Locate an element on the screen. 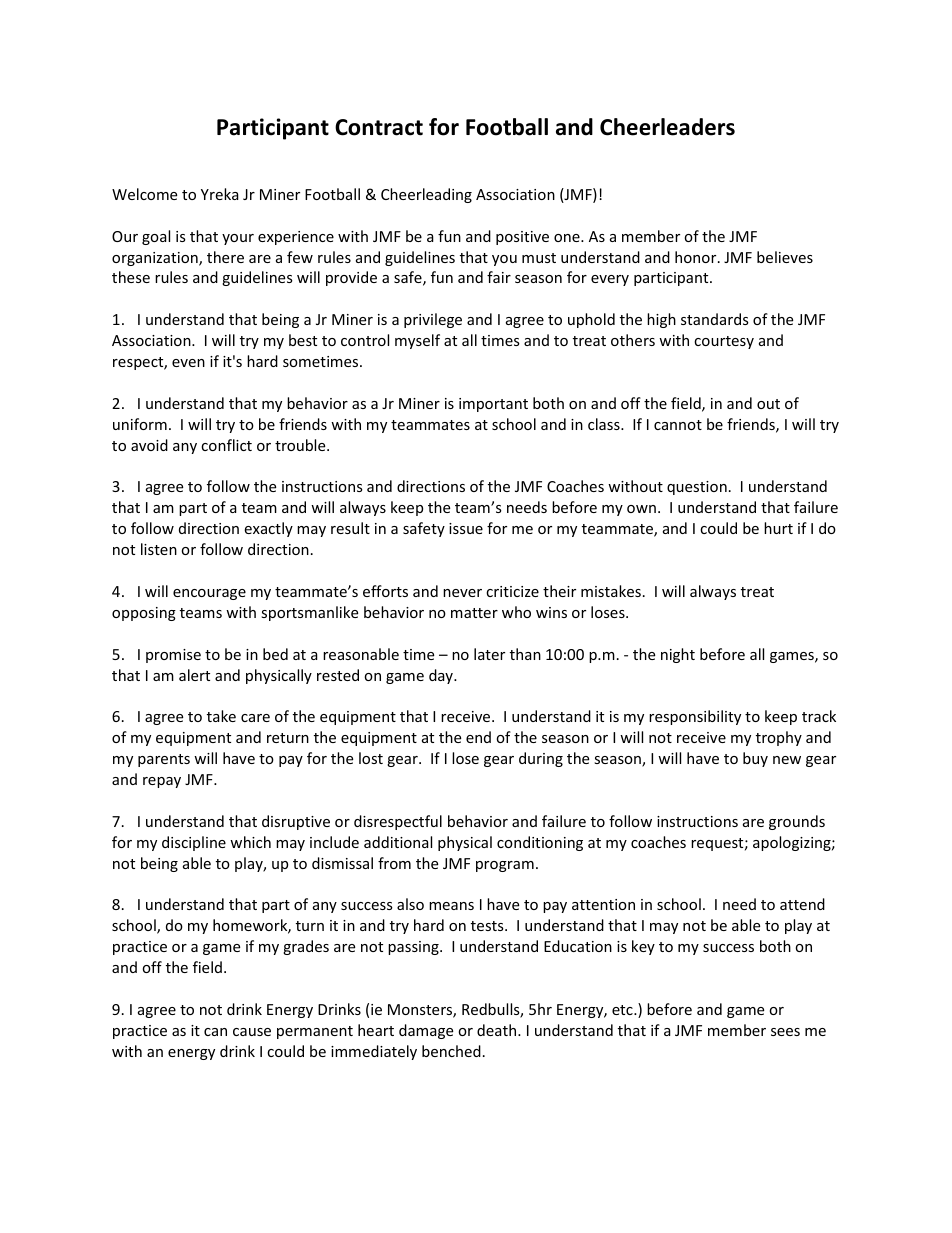  Welcome is located at coordinates (144, 194).
